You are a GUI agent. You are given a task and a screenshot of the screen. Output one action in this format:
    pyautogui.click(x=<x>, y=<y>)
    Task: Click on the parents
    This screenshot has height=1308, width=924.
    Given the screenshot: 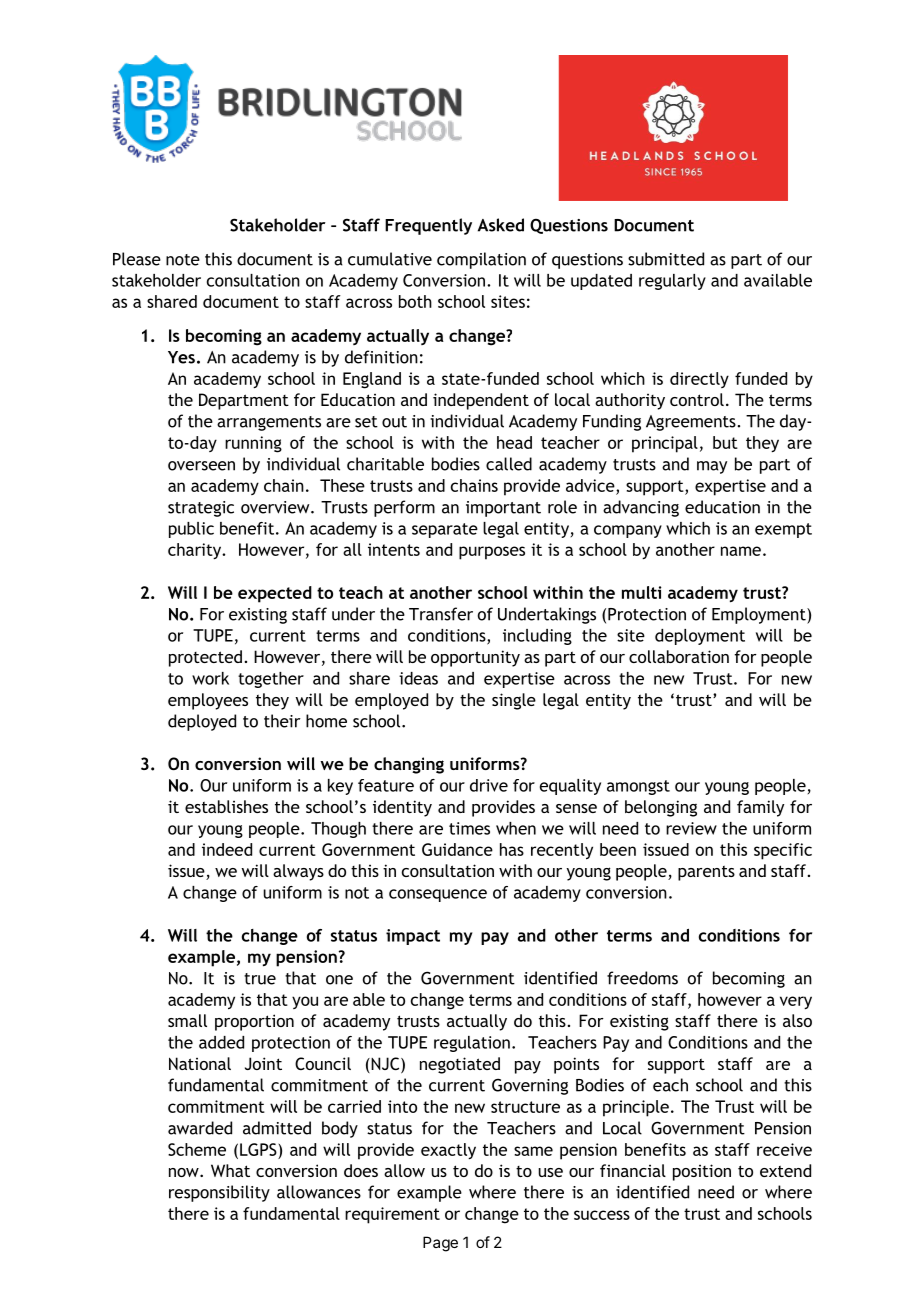 What is the action you would take?
    pyautogui.click(x=706, y=873)
